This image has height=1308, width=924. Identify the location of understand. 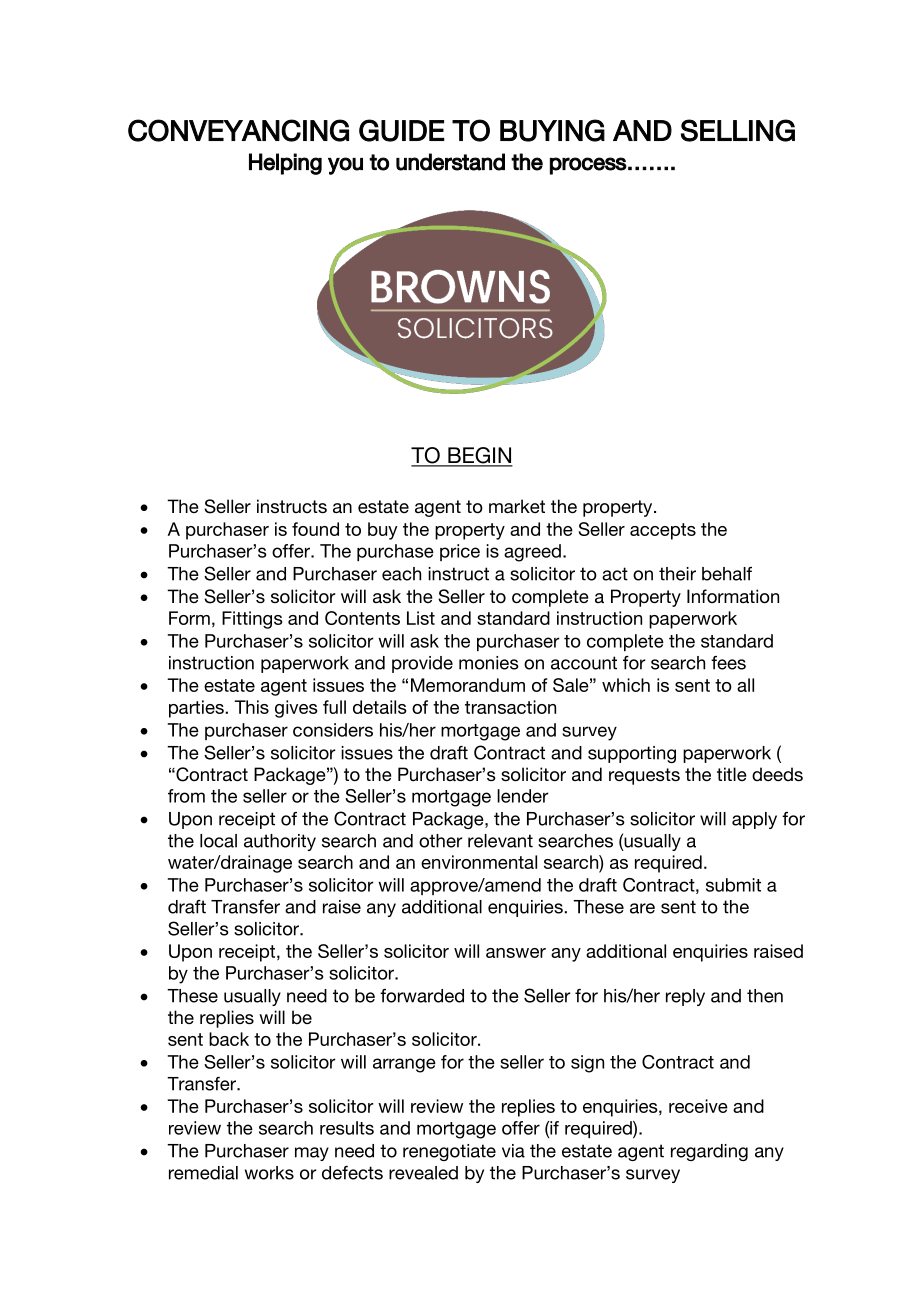
(450, 162).
